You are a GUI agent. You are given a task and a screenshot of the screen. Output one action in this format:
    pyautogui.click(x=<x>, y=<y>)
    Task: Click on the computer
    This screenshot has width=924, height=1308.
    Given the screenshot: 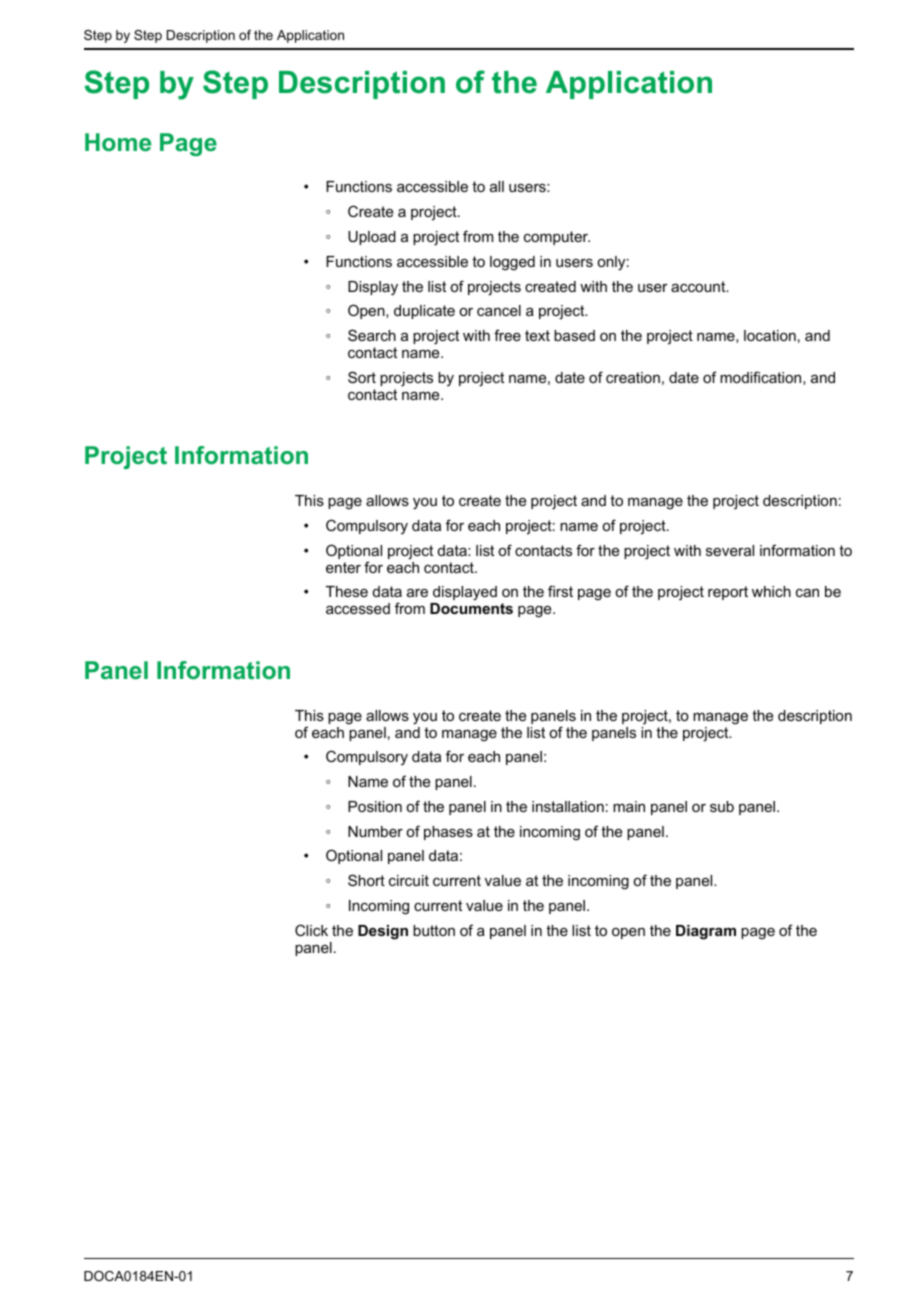 What is the action you would take?
    pyautogui.click(x=557, y=238)
